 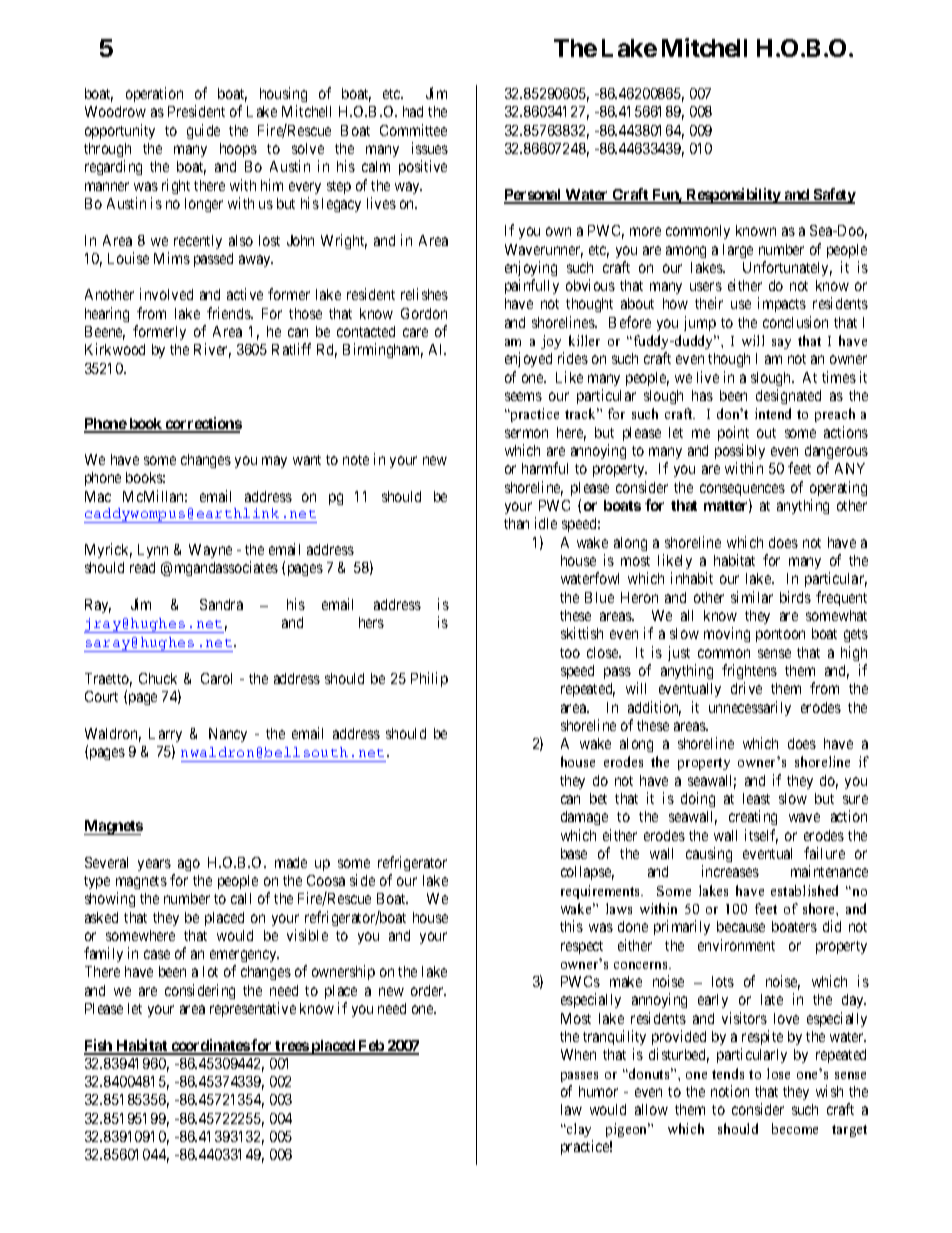 I want to click on enjoyed, so click(x=528, y=359).
